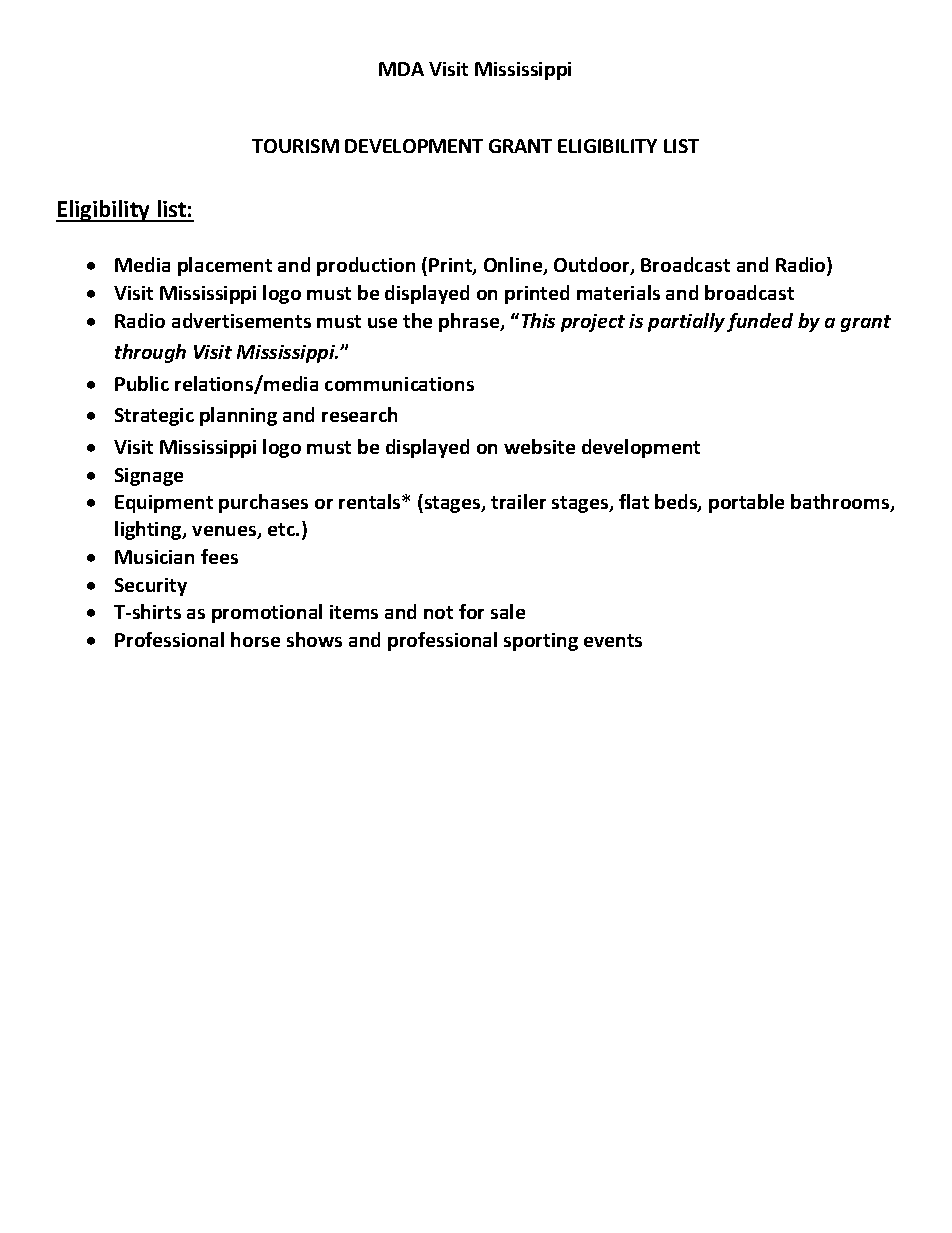  What do you see at coordinates (539, 446) in the page?
I see `website` at bounding box center [539, 446].
